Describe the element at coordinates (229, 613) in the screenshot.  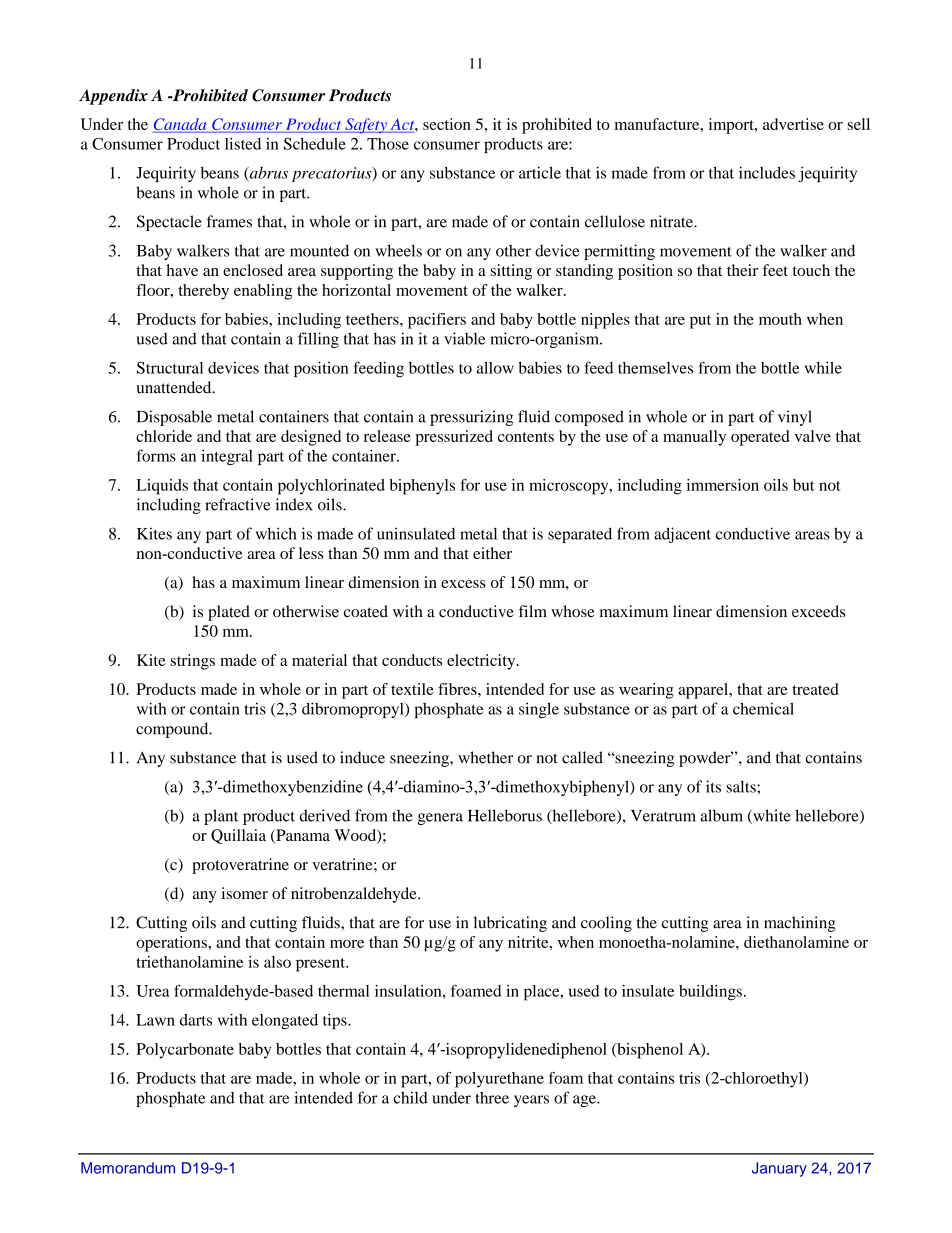
I see `plated` at that location.
